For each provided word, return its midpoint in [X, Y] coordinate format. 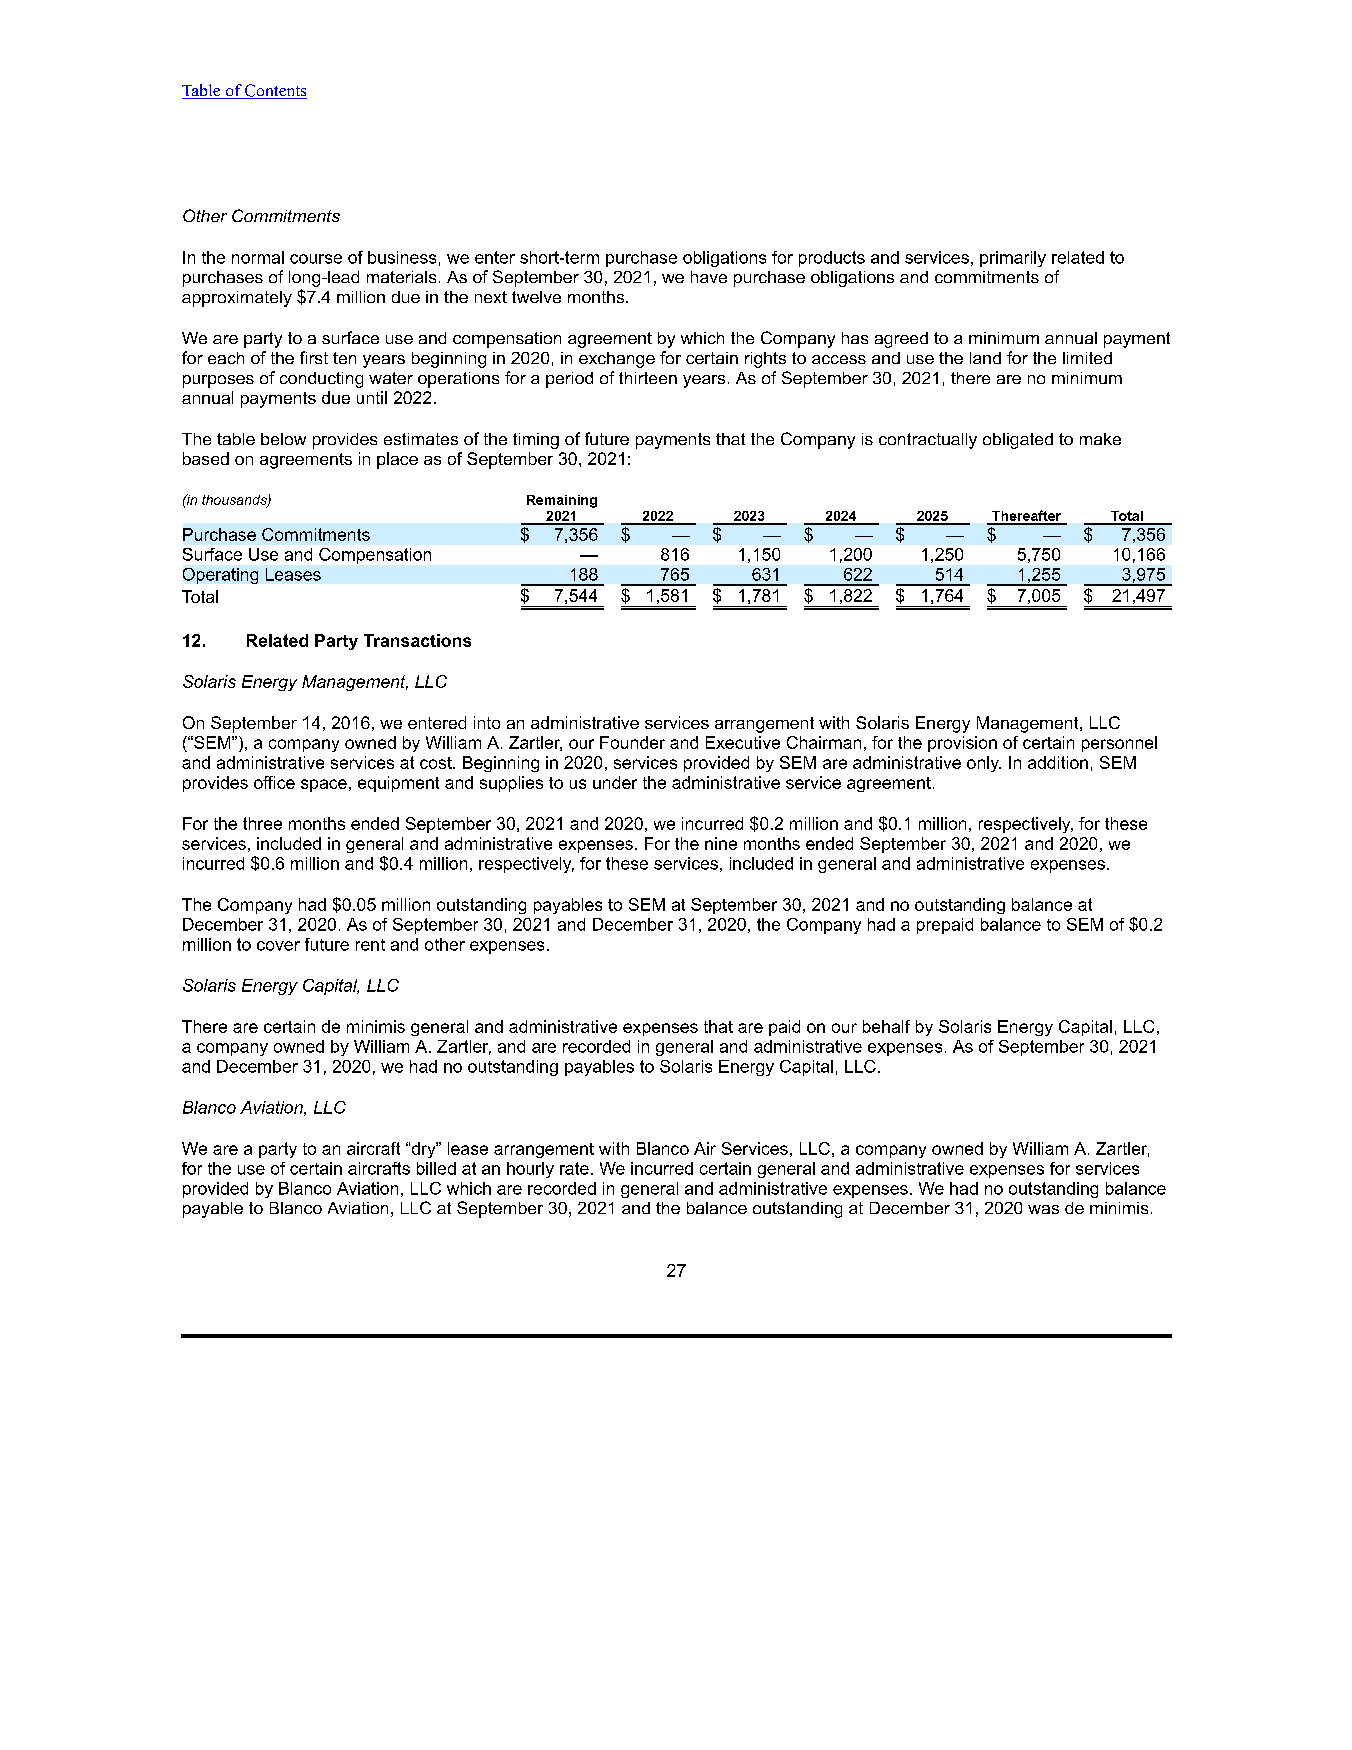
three [262, 823]
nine [721, 843]
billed [436, 1168]
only [984, 764]
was [1043, 1209]
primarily [1013, 259]
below [283, 439]
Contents [275, 91]
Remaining [562, 501]
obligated [1018, 441]
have [709, 277]
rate [574, 1168]
